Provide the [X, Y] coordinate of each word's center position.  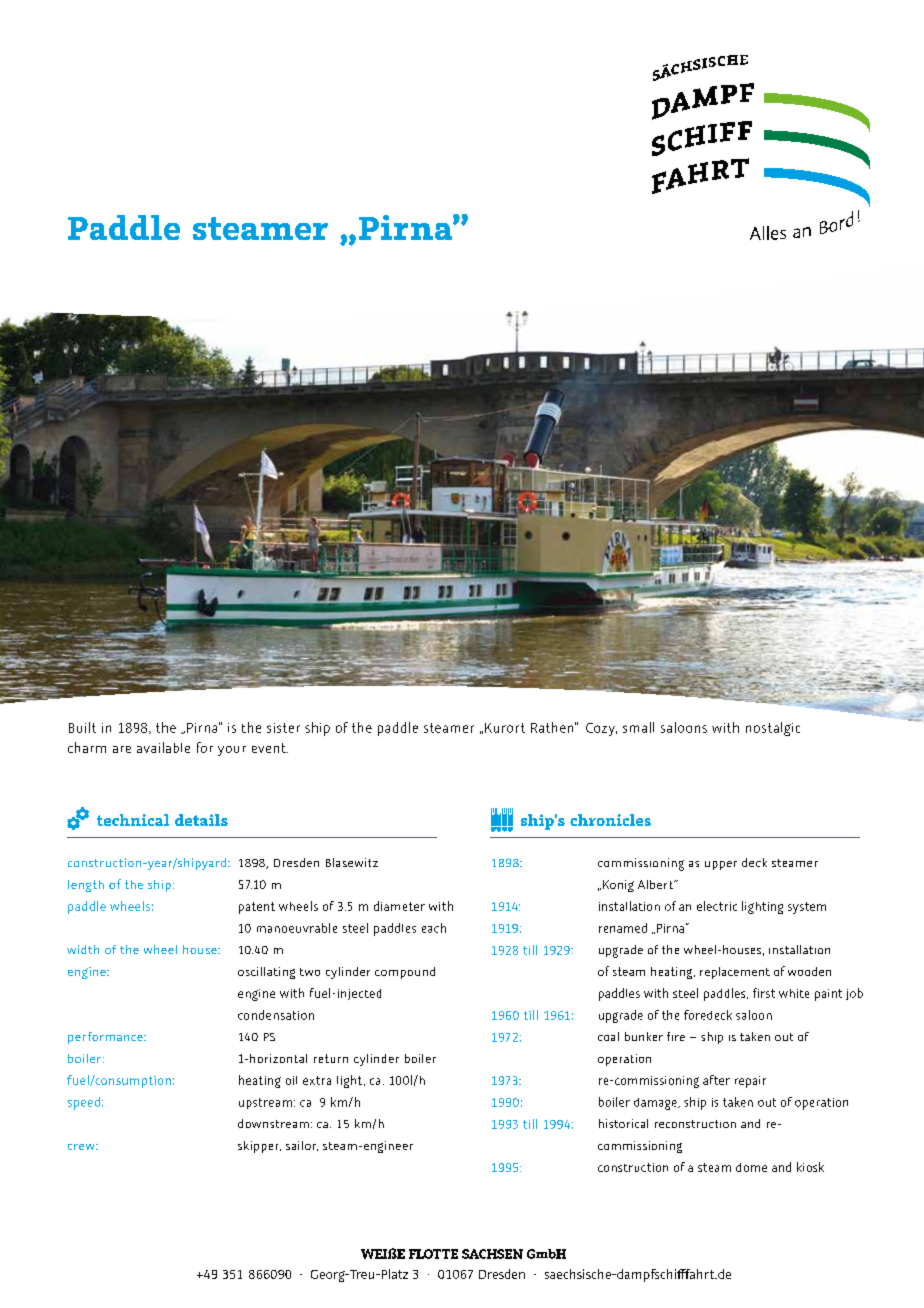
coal [608, 1036]
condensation [276, 1015]
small [638, 727]
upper [721, 865]
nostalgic [773, 729]
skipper [259, 1147]
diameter [399, 906]
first [764, 993]
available [163, 747]
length [86, 886]
